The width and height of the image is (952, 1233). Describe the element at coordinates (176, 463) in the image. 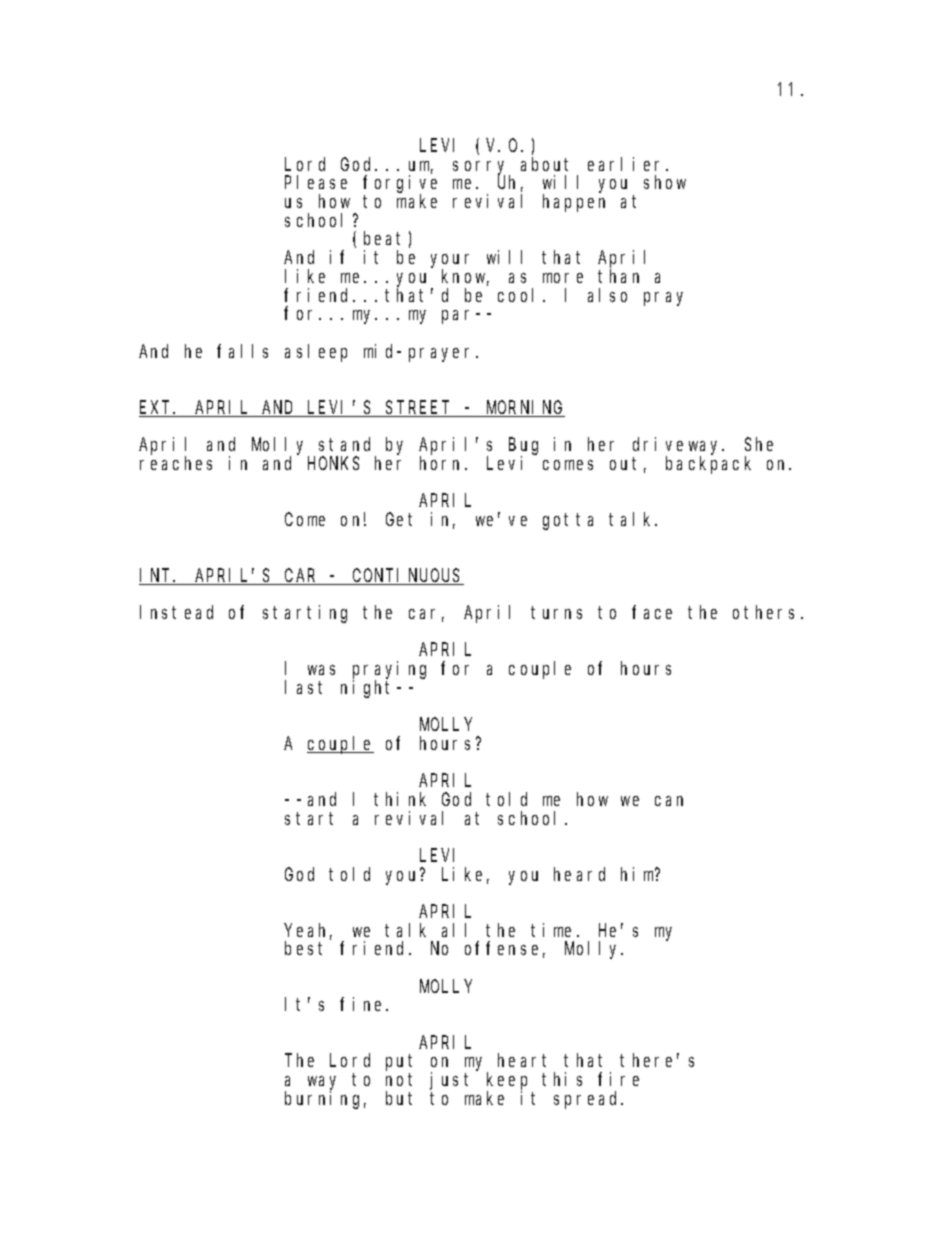

I see `reaches` at that location.
